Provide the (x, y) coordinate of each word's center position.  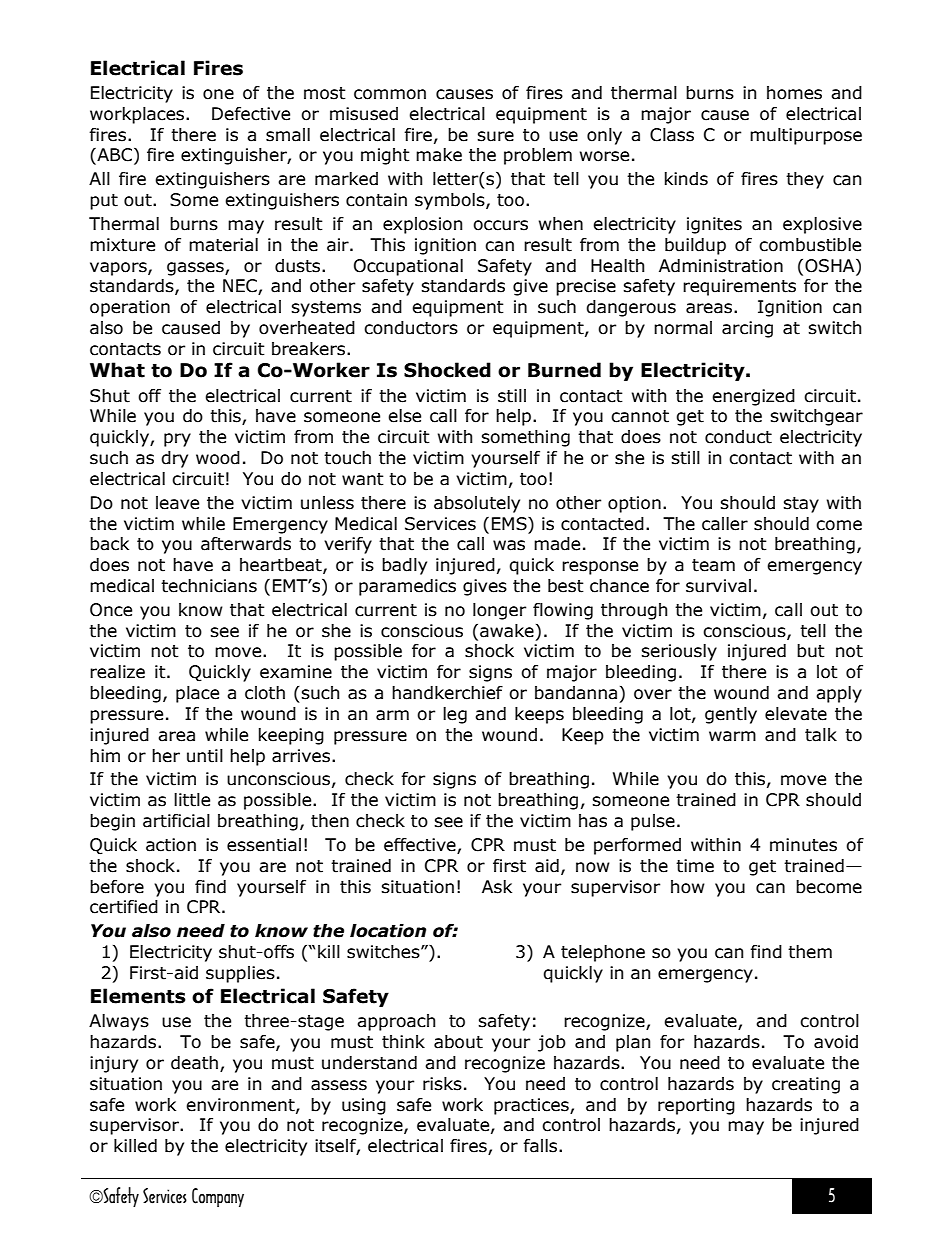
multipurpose (806, 136)
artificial (176, 821)
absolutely (477, 504)
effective (421, 846)
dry (174, 459)
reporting (696, 1106)
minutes (803, 845)
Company (218, 1197)
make (439, 155)
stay (801, 505)
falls (541, 1146)
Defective (251, 114)
